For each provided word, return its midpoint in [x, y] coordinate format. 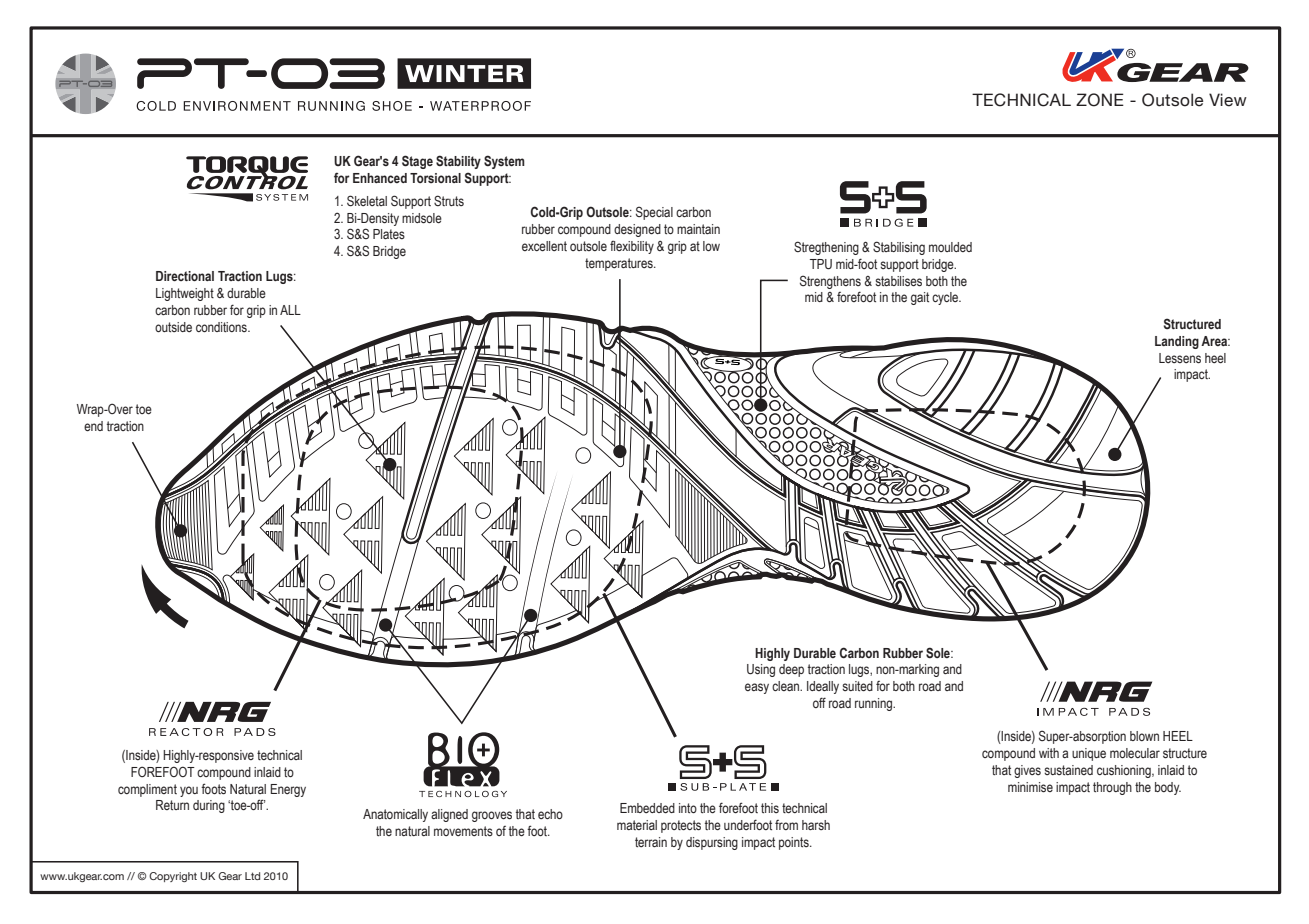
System [504, 162]
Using [761, 670]
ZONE [1100, 100]
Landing [1177, 342]
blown [1144, 736]
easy [757, 688]
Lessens [1180, 358]
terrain [651, 842]
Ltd [252, 876]
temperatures [620, 264]
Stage [417, 162]
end [93, 426]
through [1112, 788]
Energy [288, 790]
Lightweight [185, 294]
